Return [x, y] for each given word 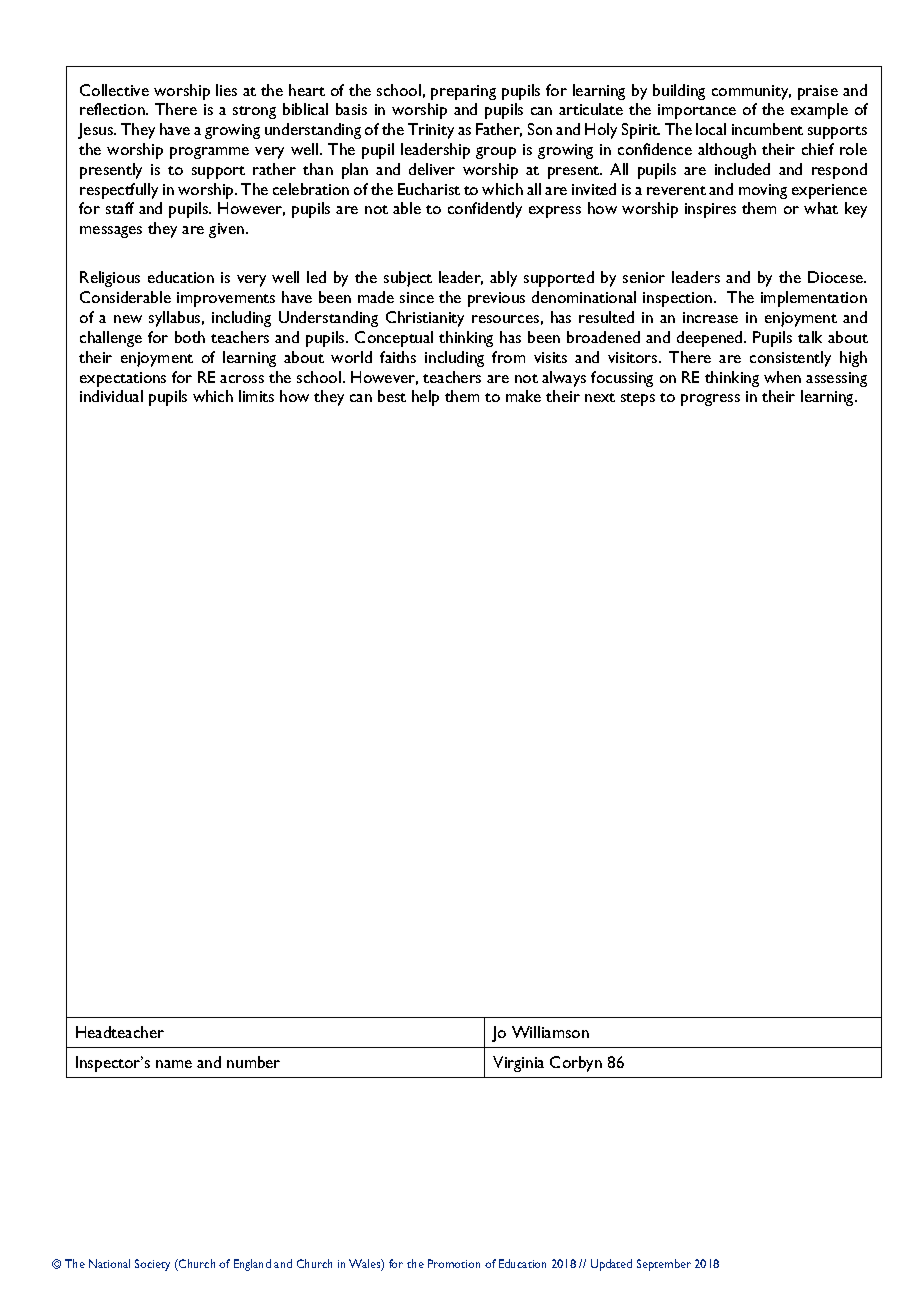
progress [710, 400]
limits [256, 396]
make [523, 396]
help [425, 398]
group [496, 153]
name [174, 1064]
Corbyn [576, 1064]
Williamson [550, 1032]
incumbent [767, 129]
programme [209, 153]
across [242, 379]
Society [152, 1265]
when [782, 377]
